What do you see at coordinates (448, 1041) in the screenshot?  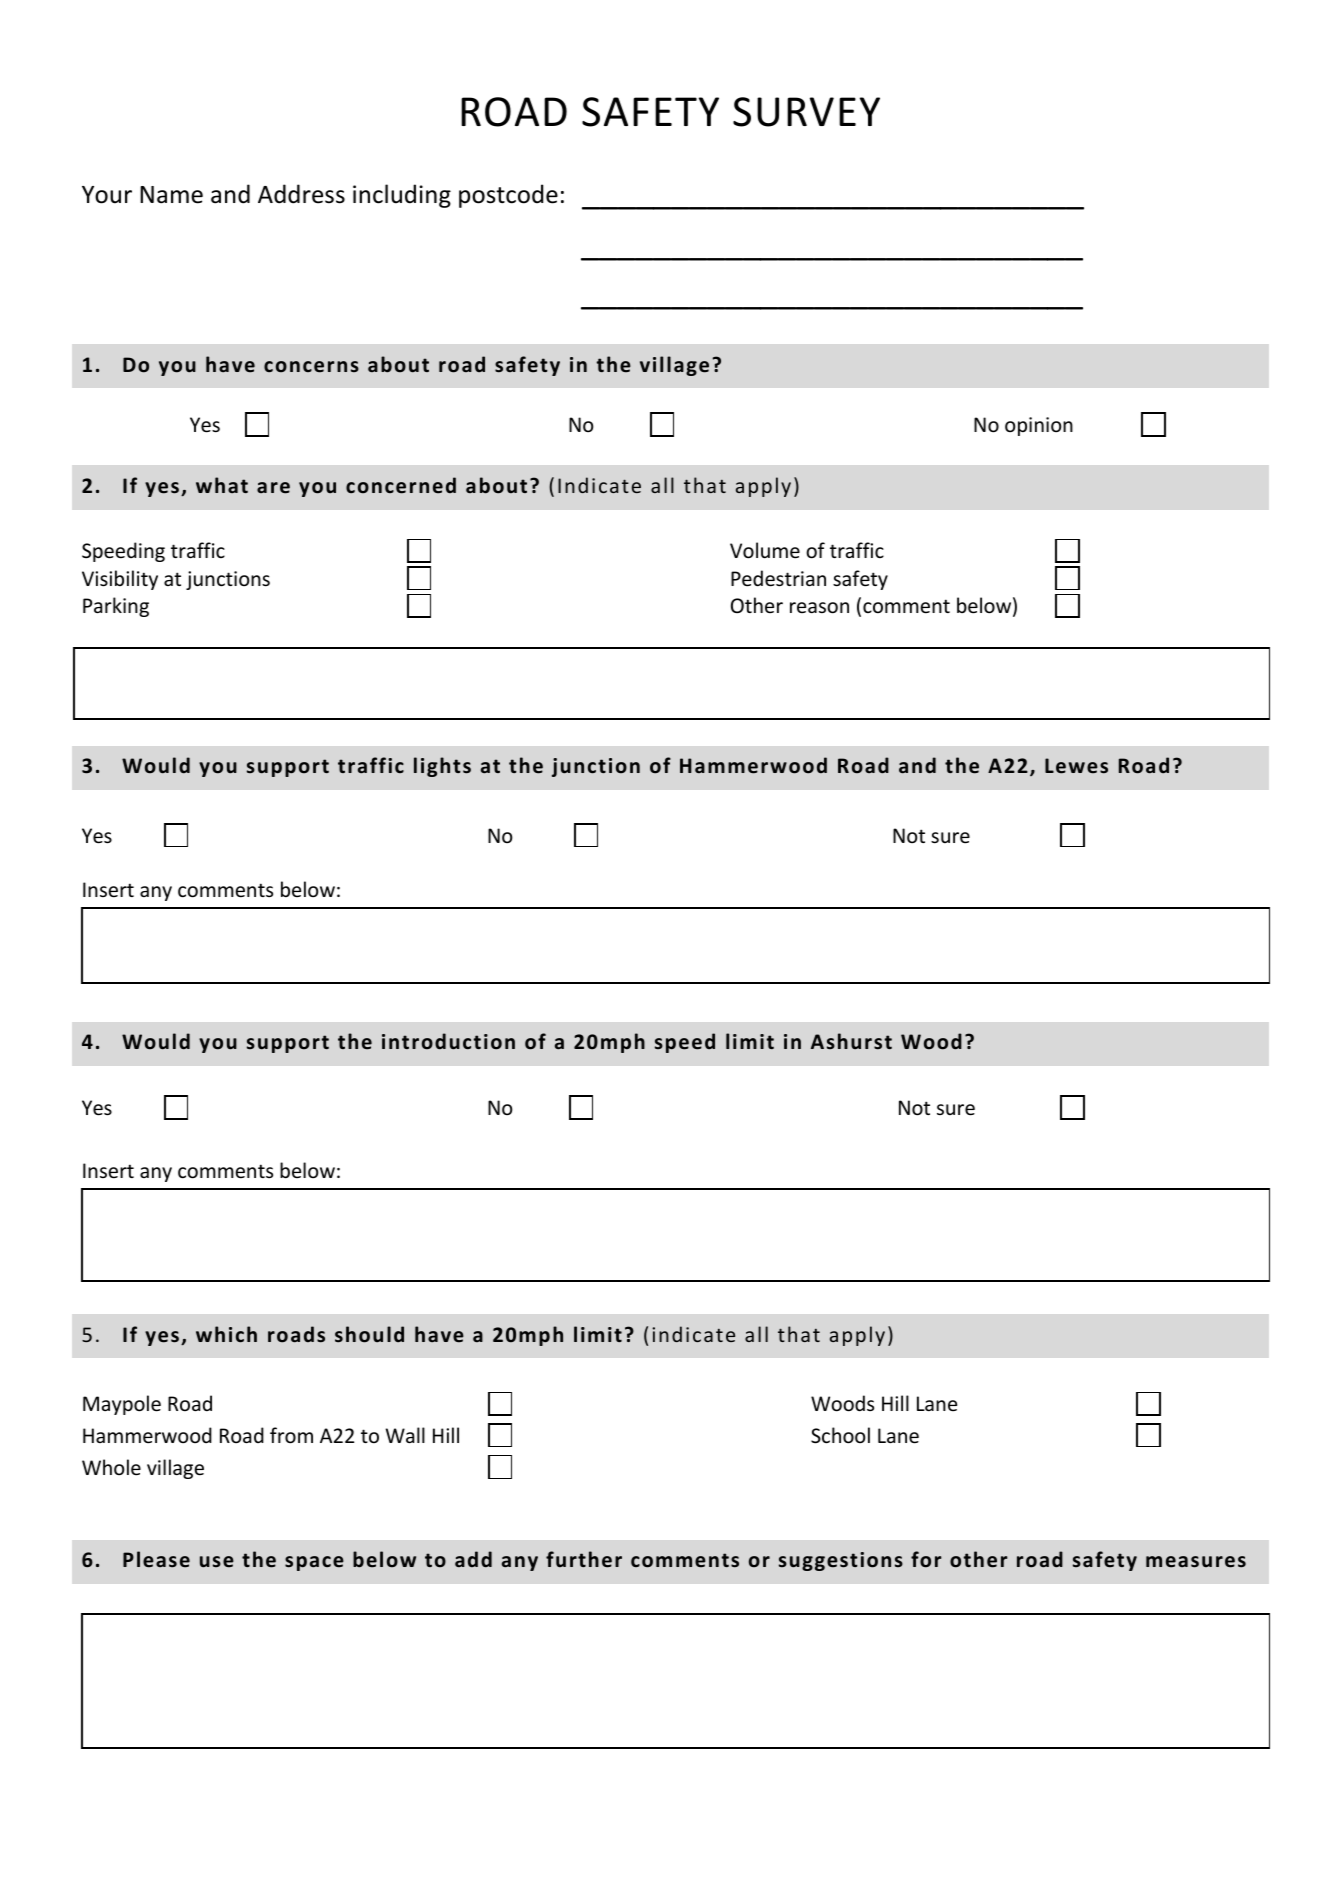 I see `introduction` at bounding box center [448, 1041].
